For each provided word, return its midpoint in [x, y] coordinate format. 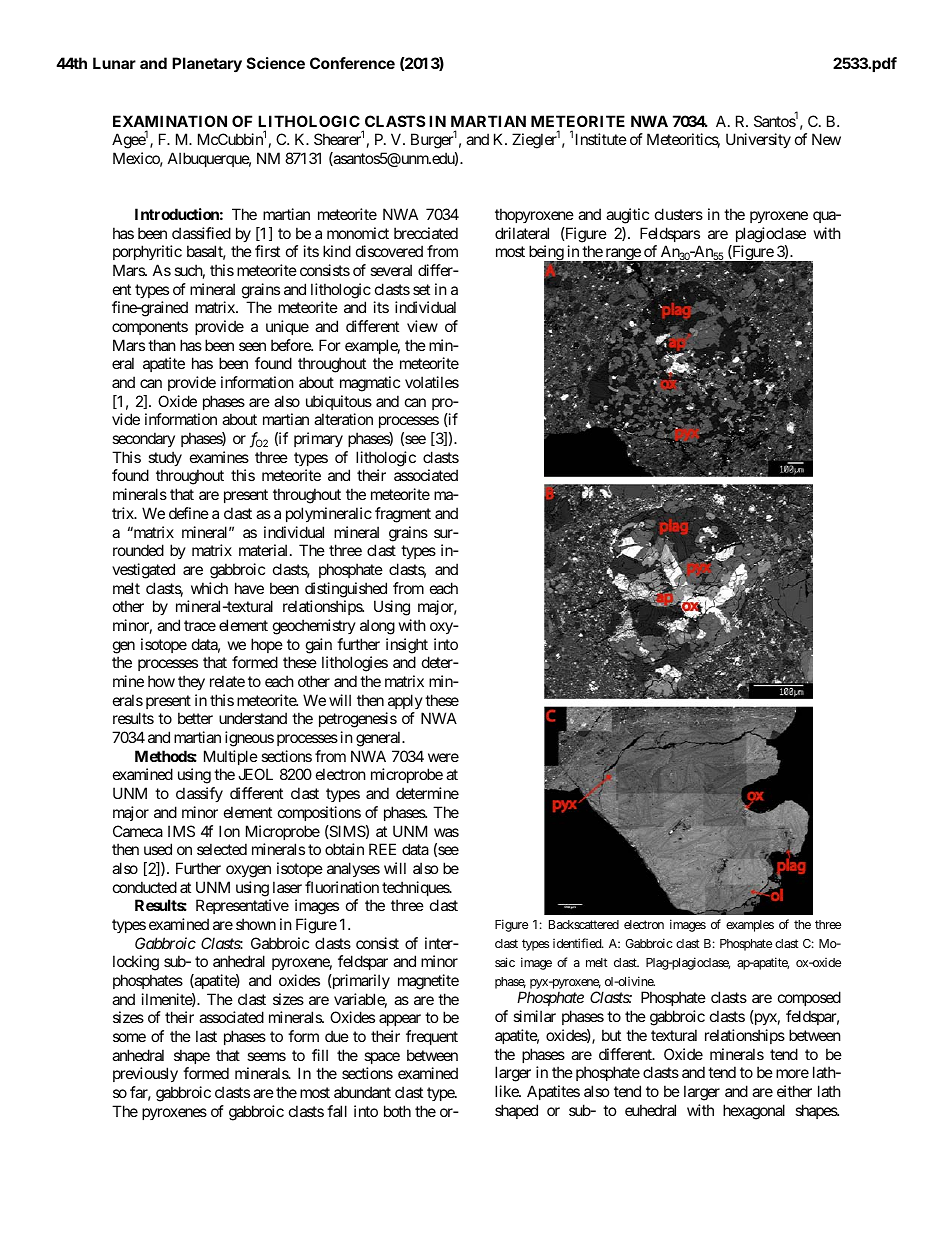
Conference [352, 63]
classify [199, 794]
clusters [679, 214]
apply [405, 701]
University [758, 140]
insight [407, 646]
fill [320, 1055]
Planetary [207, 65]
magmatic [370, 384]
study [165, 458]
